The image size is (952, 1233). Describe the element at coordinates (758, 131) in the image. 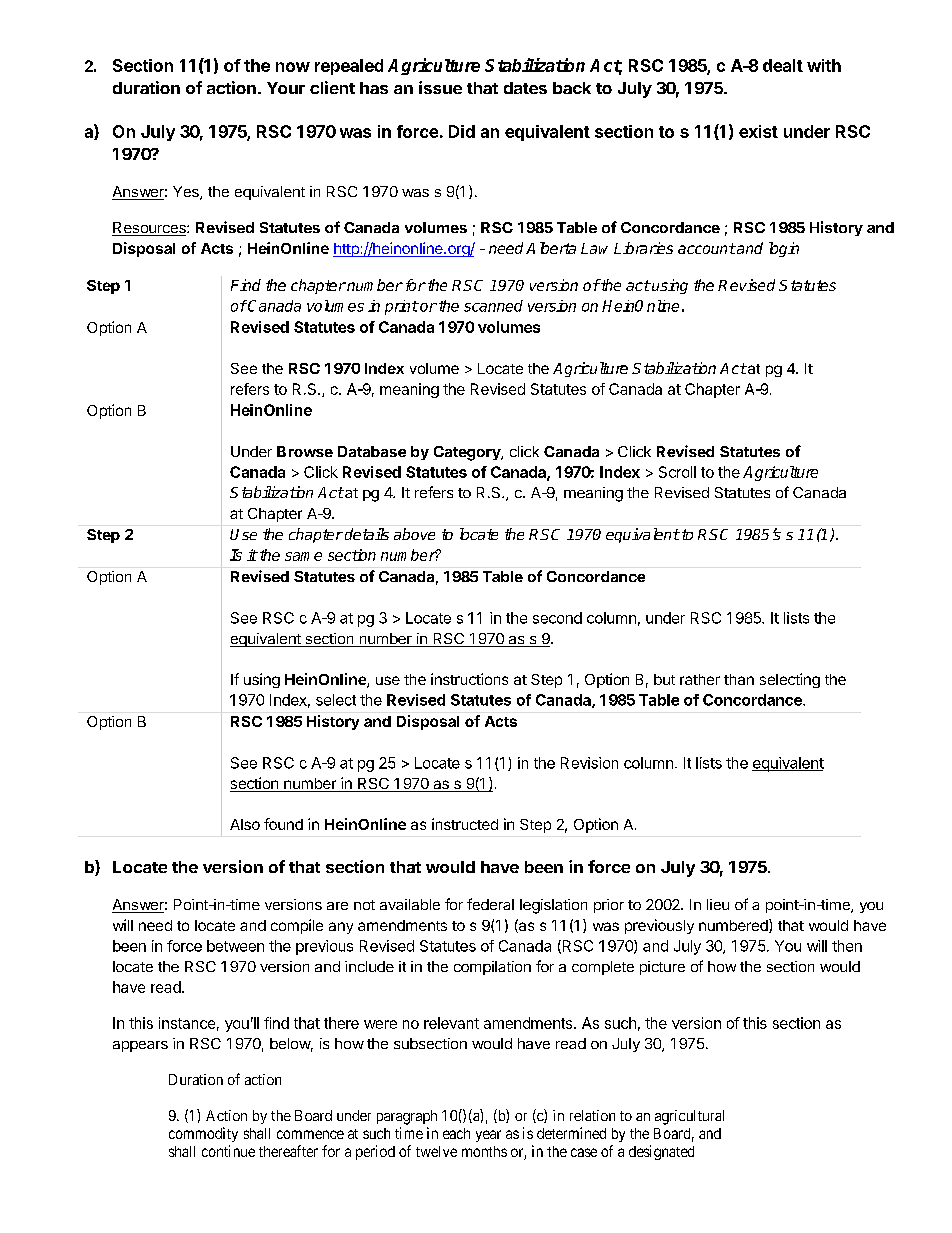

I see `exist` at that location.
